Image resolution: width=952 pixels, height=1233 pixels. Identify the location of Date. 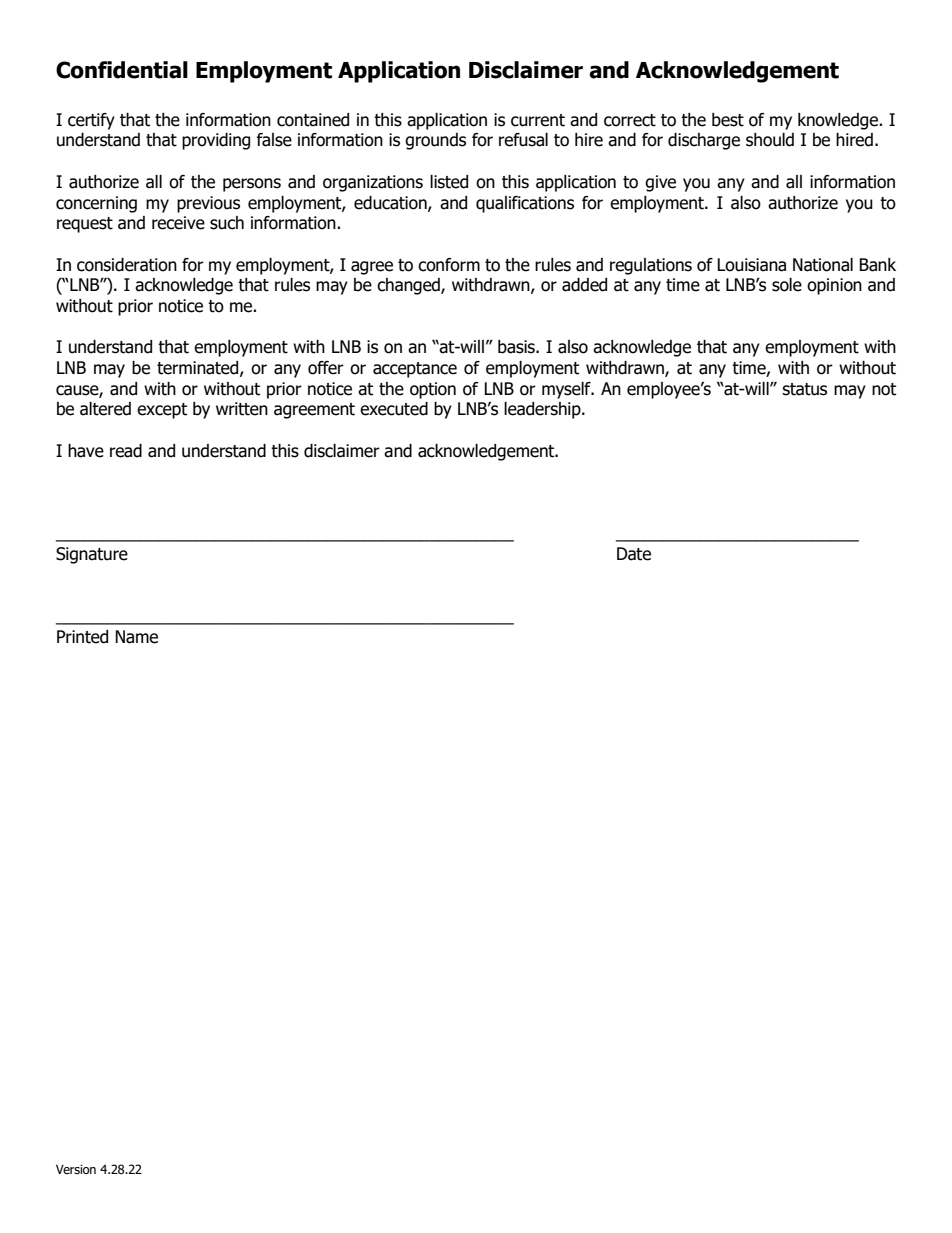
(634, 554).
